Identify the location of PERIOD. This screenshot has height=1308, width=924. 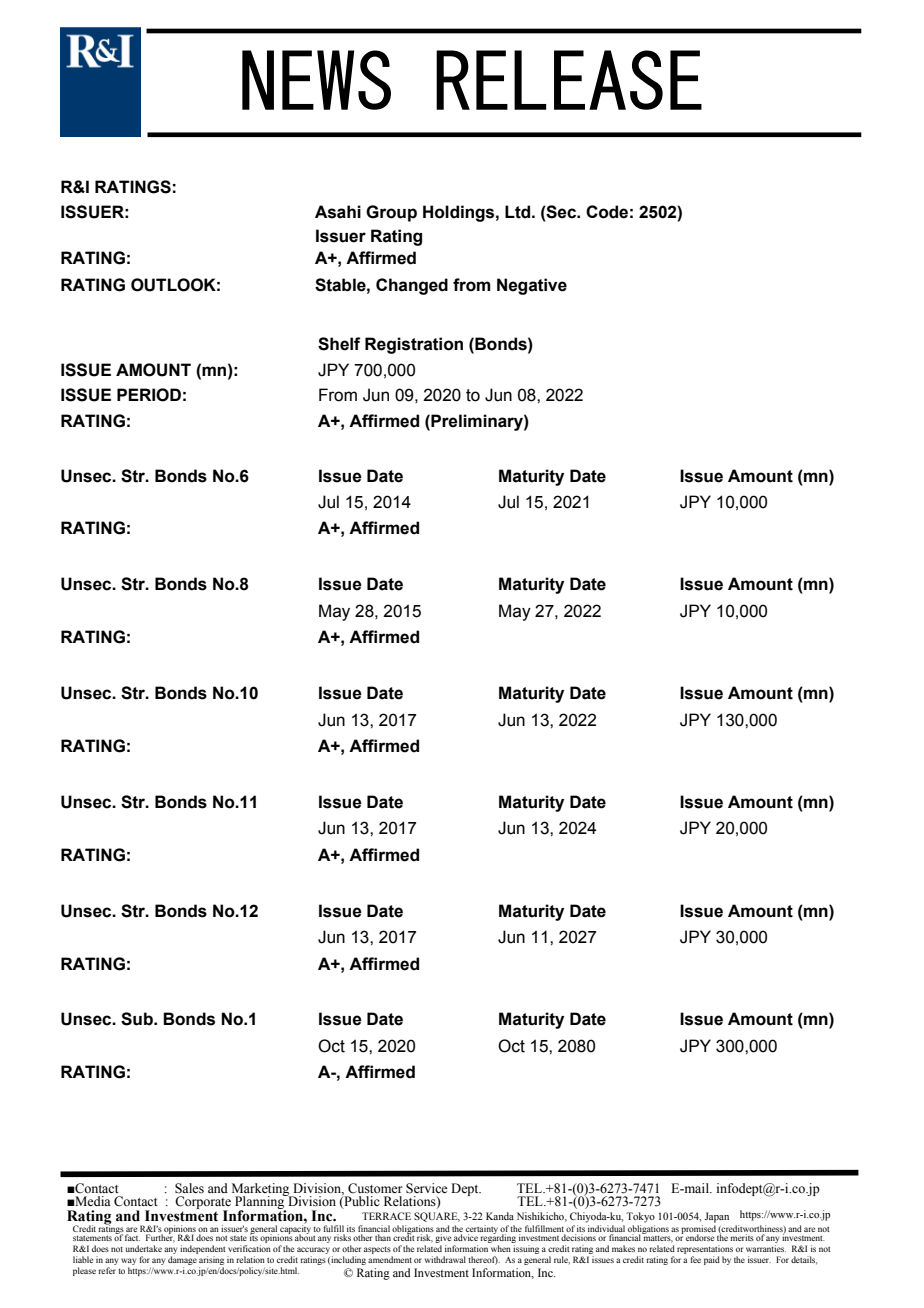
(149, 395).
